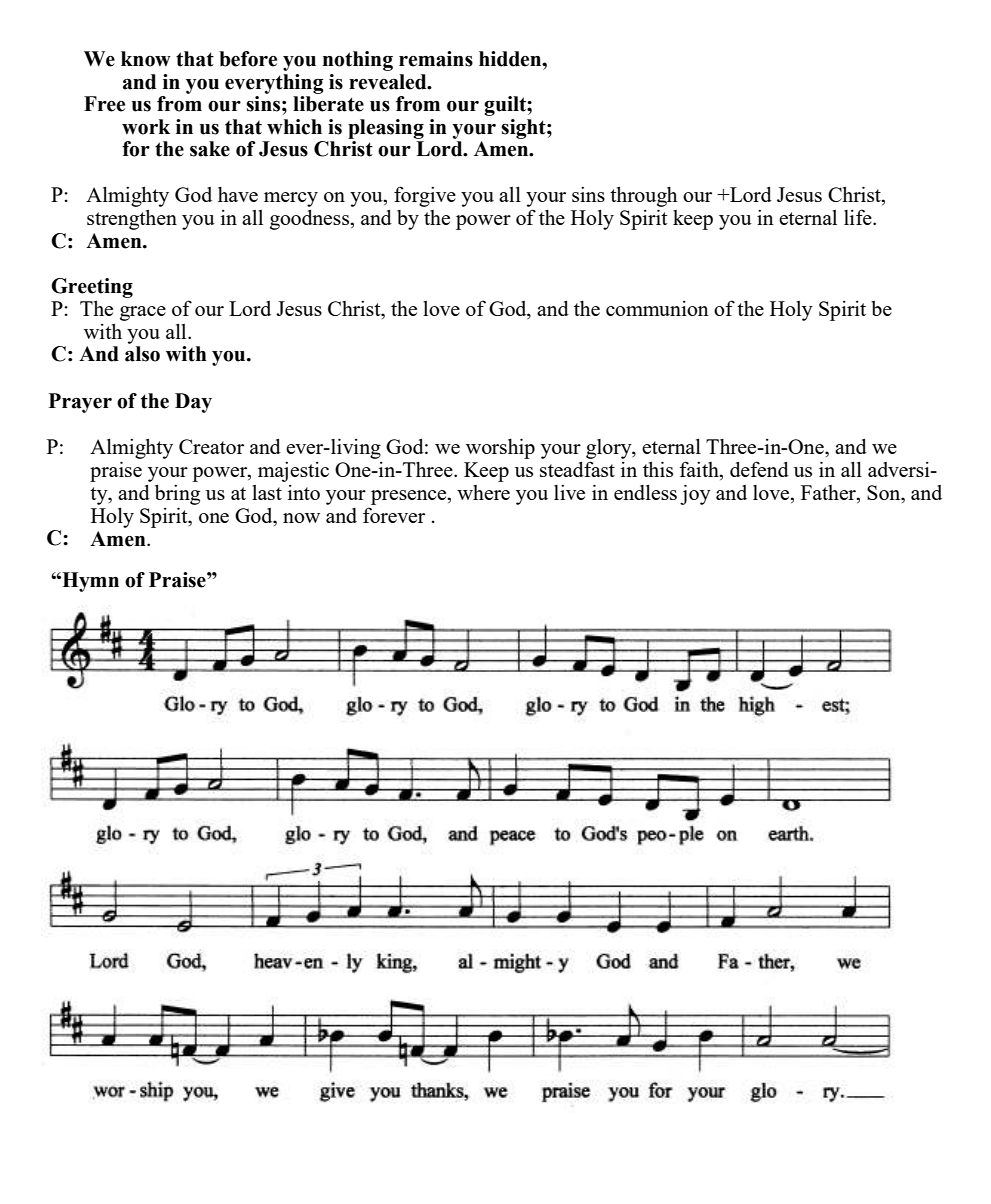 This document has width=991, height=1204. I want to click on life, so click(859, 217).
